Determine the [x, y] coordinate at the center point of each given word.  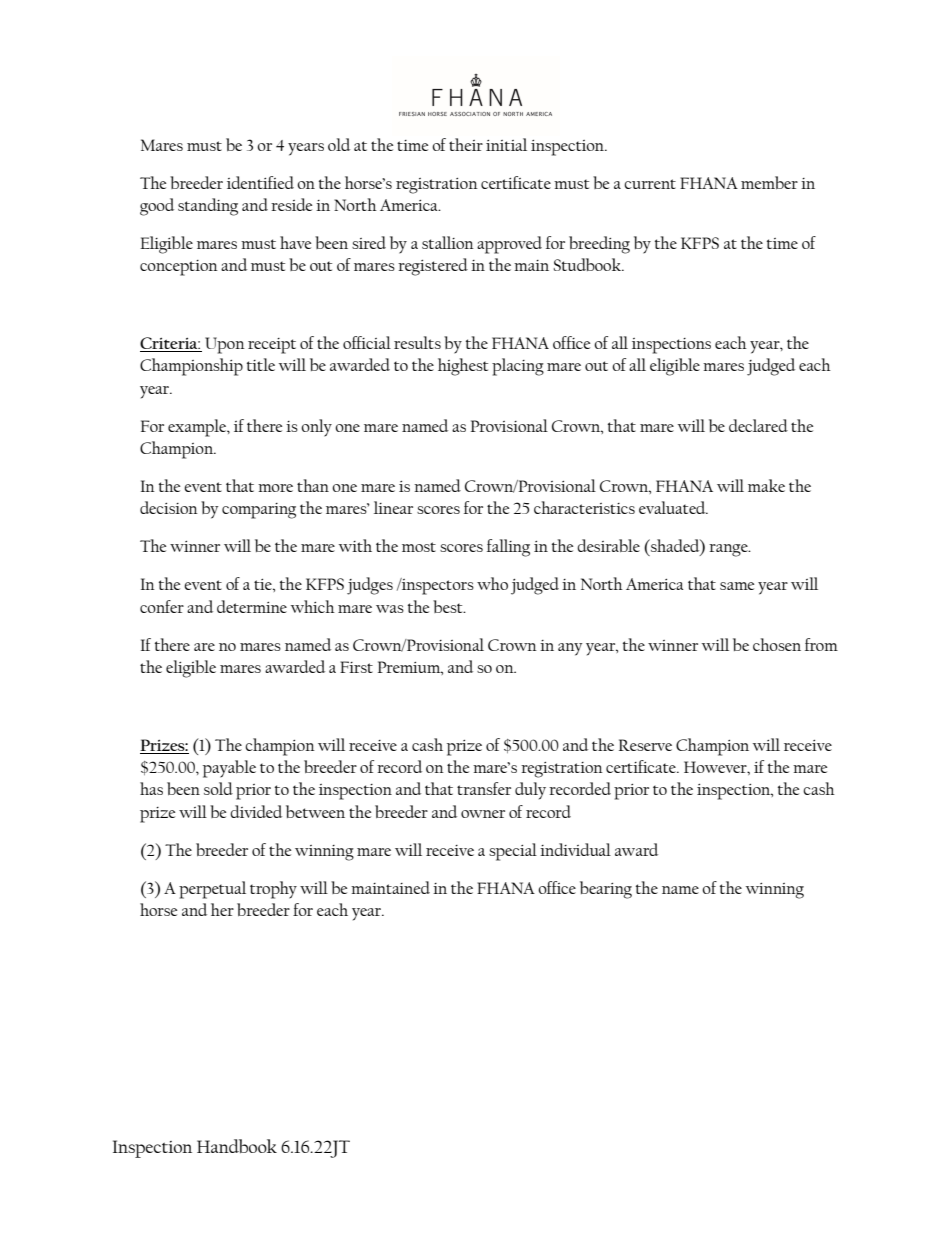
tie [264, 584]
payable [229, 769]
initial [506, 144]
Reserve [645, 745]
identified [260, 182]
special [513, 852]
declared [758, 425]
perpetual [212, 890]
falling [508, 548]
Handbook [237, 1146]
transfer [484, 788]
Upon [225, 345]
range [729, 550]
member [769, 182]
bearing [606, 890]
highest [463, 367]
